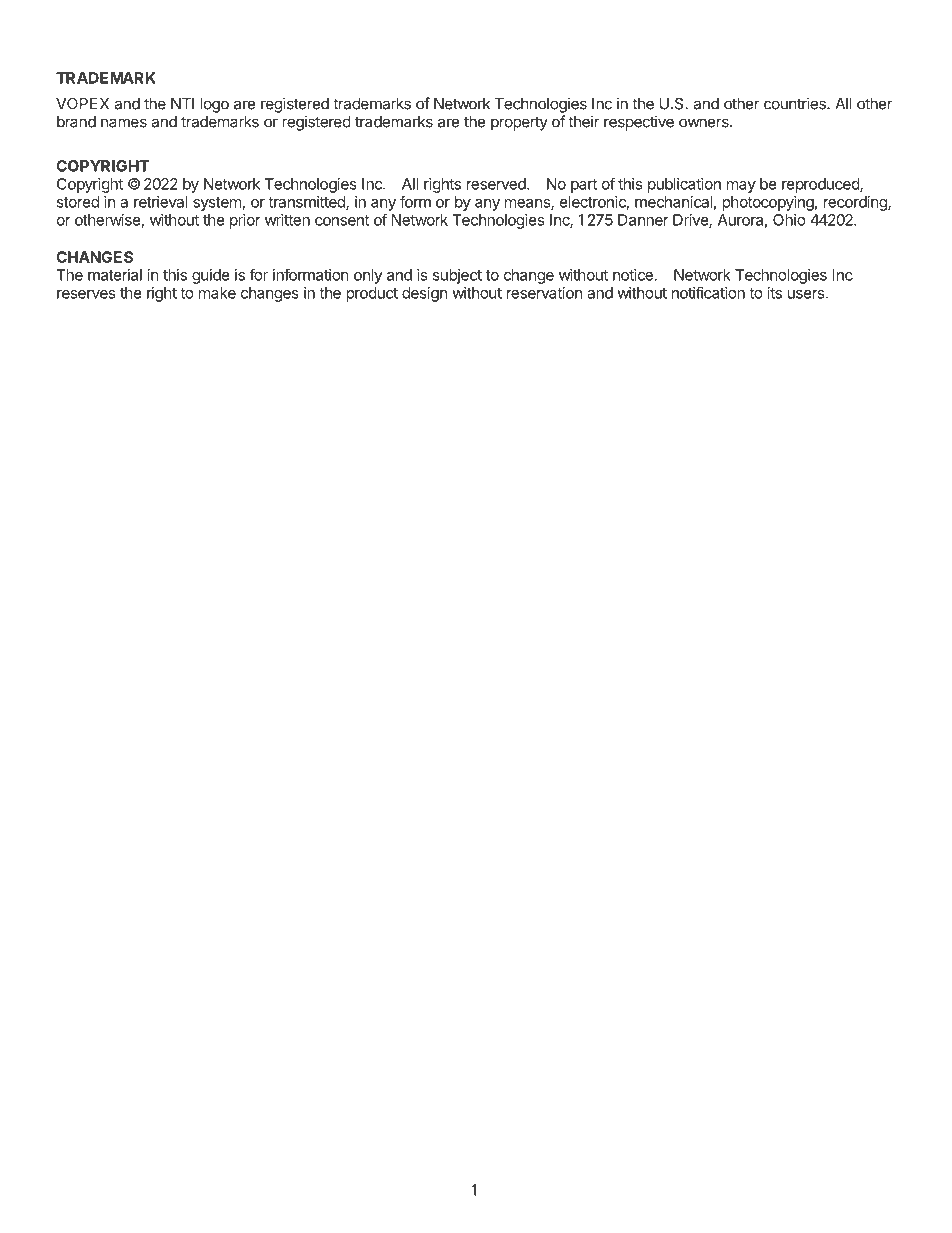 The height and width of the document is (1233, 952). I want to click on its, so click(775, 293).
